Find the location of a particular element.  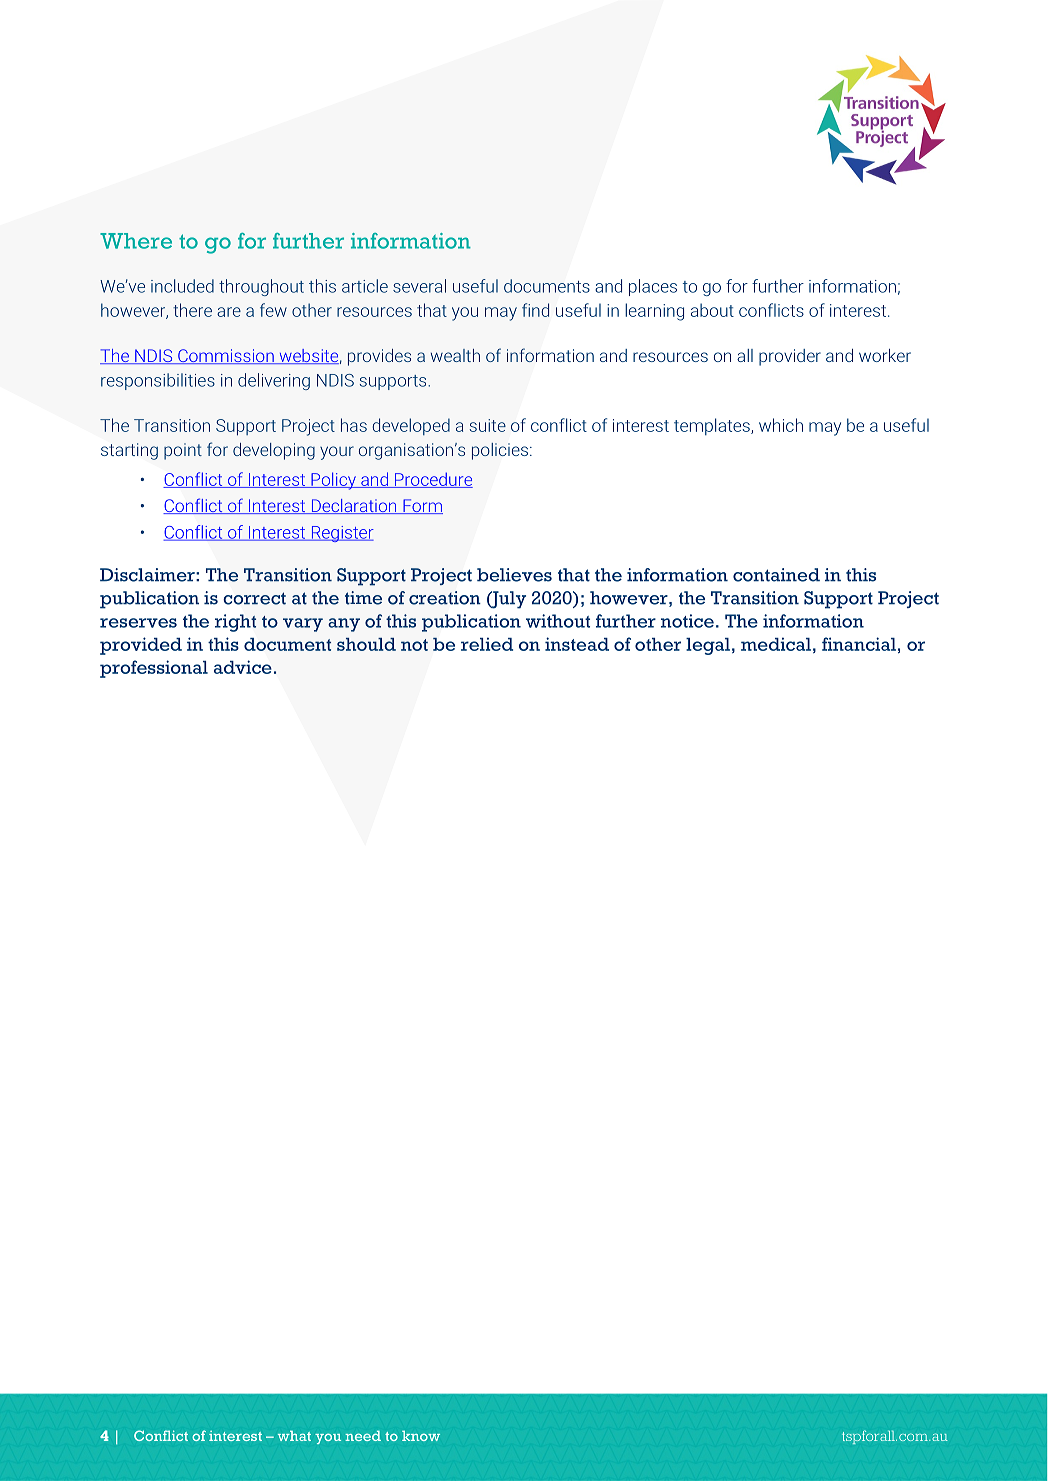

included is located at coordinates (182, 286).
